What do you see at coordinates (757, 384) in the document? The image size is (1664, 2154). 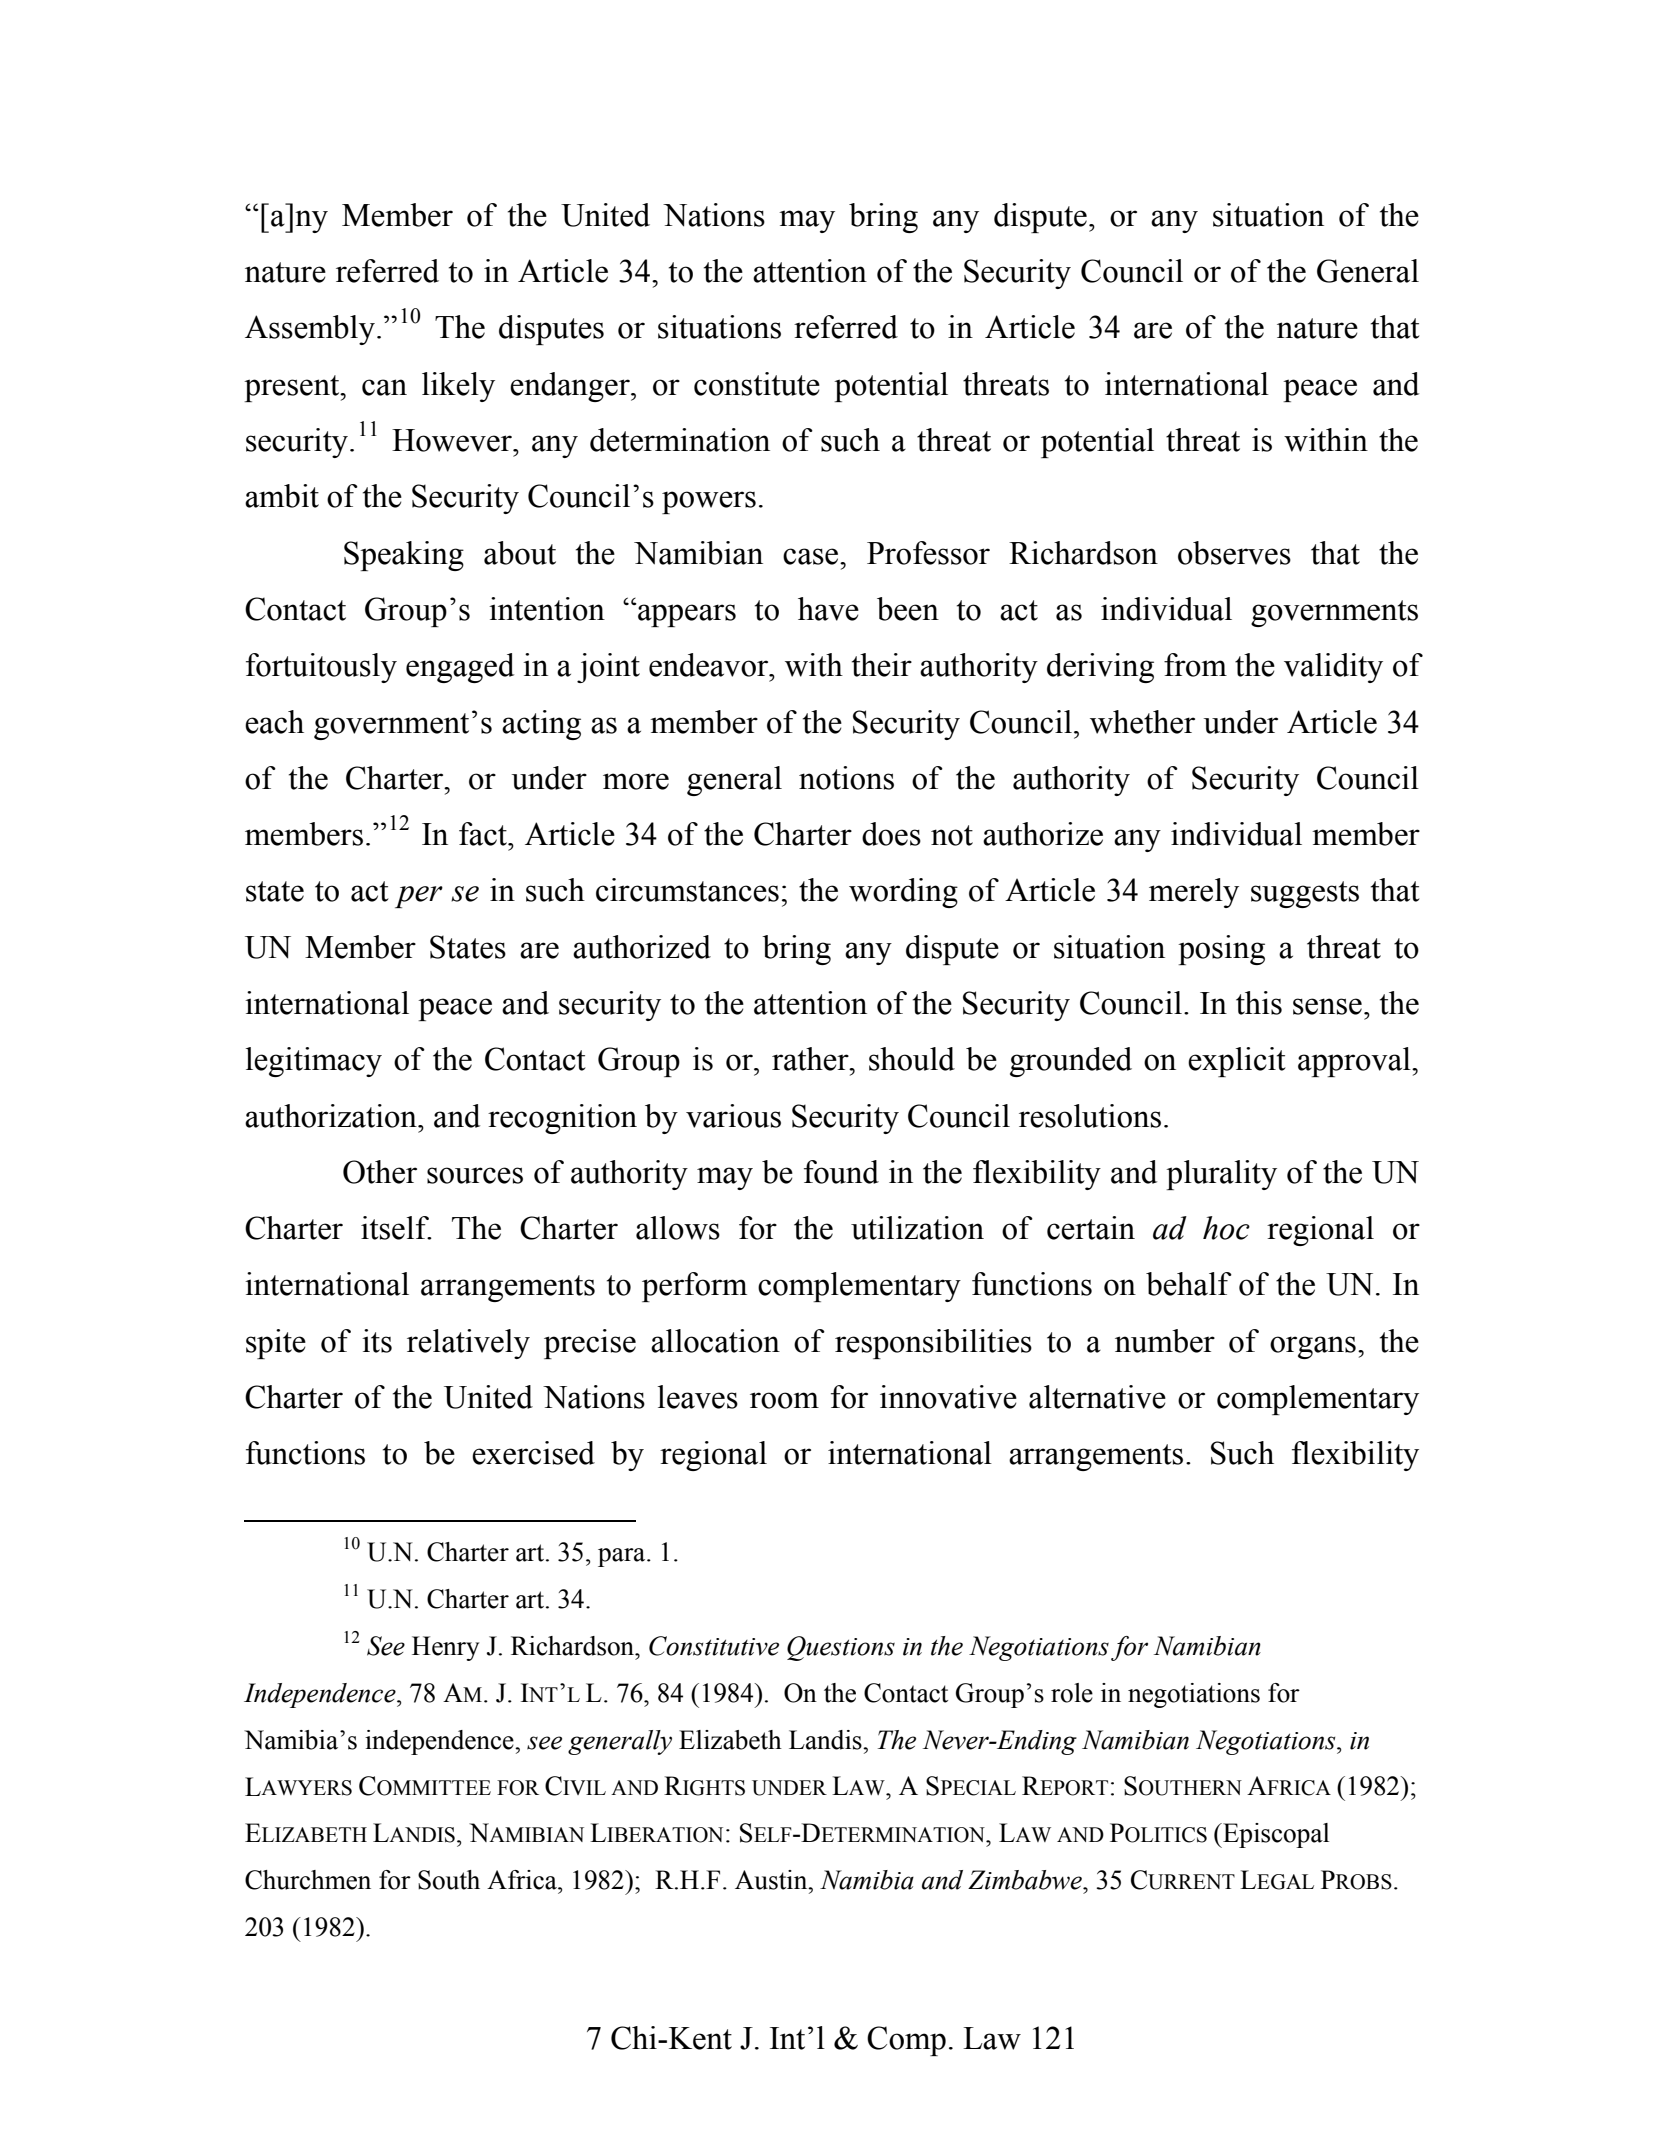 I see `constitute` at bounding box center [757, 384].
